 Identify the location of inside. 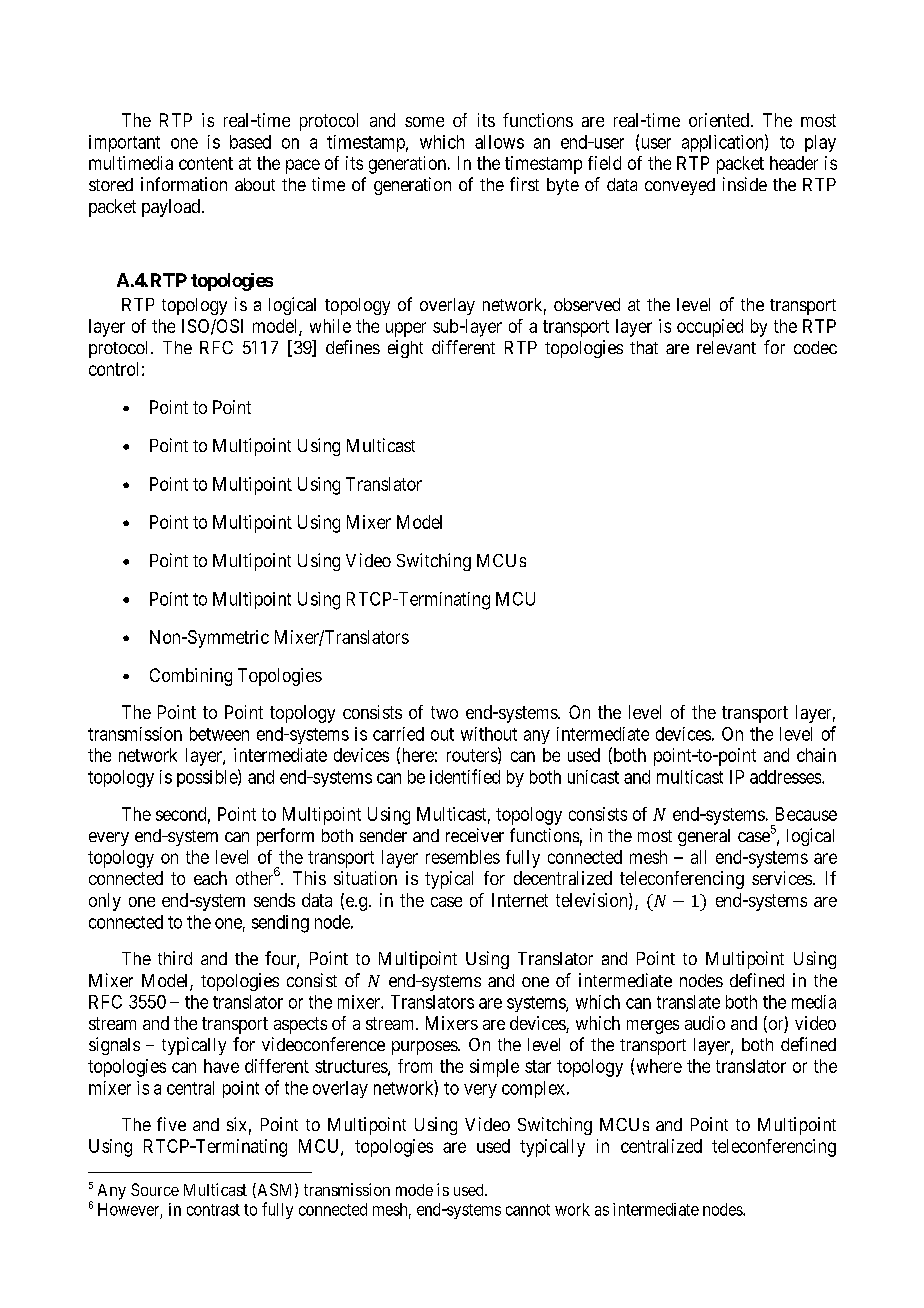
(745, 184).
